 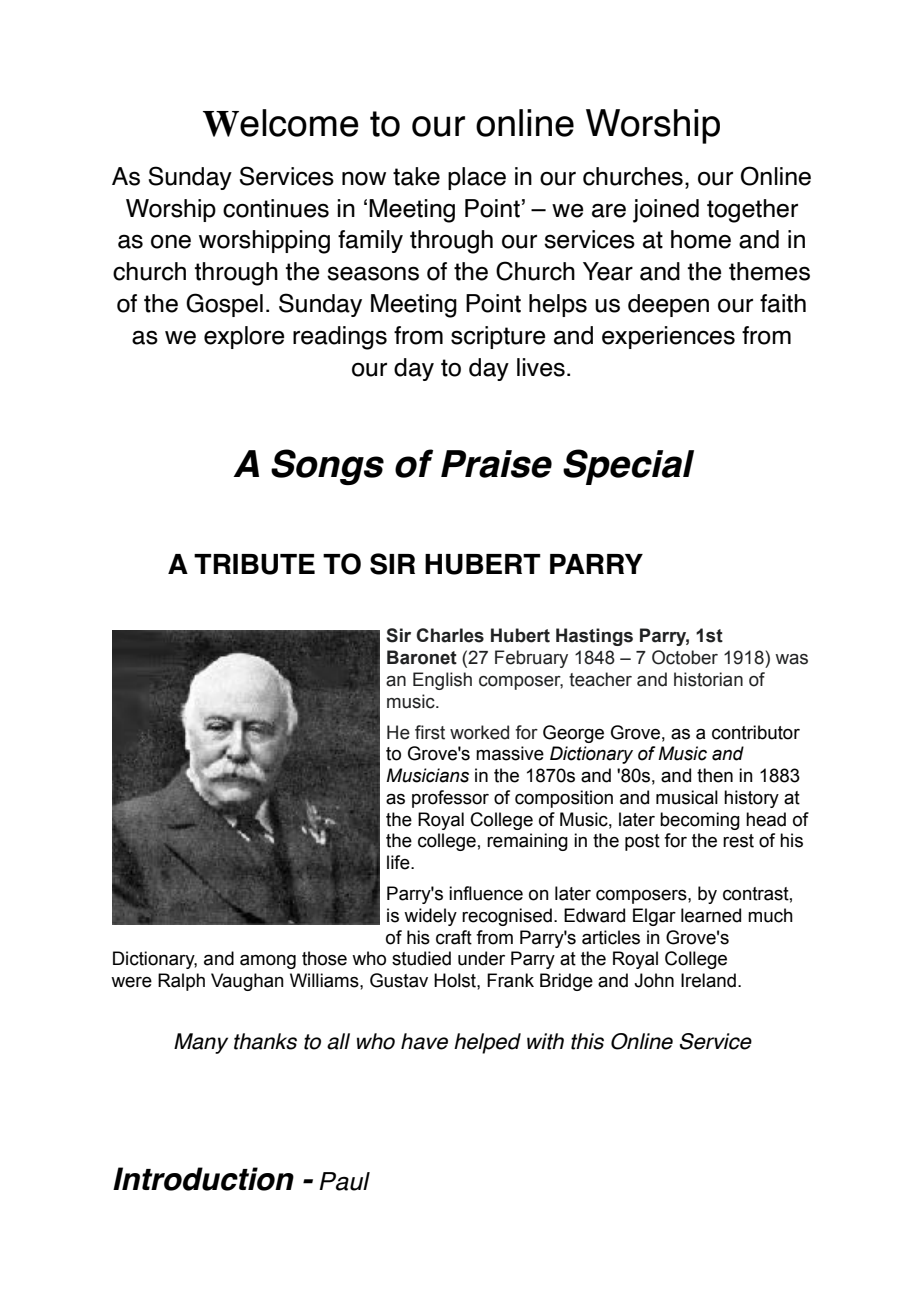 What do you see at coordinates (203, 1179) in the screenshot?
I see `Introduction` at bounding box center [203, 1179].
